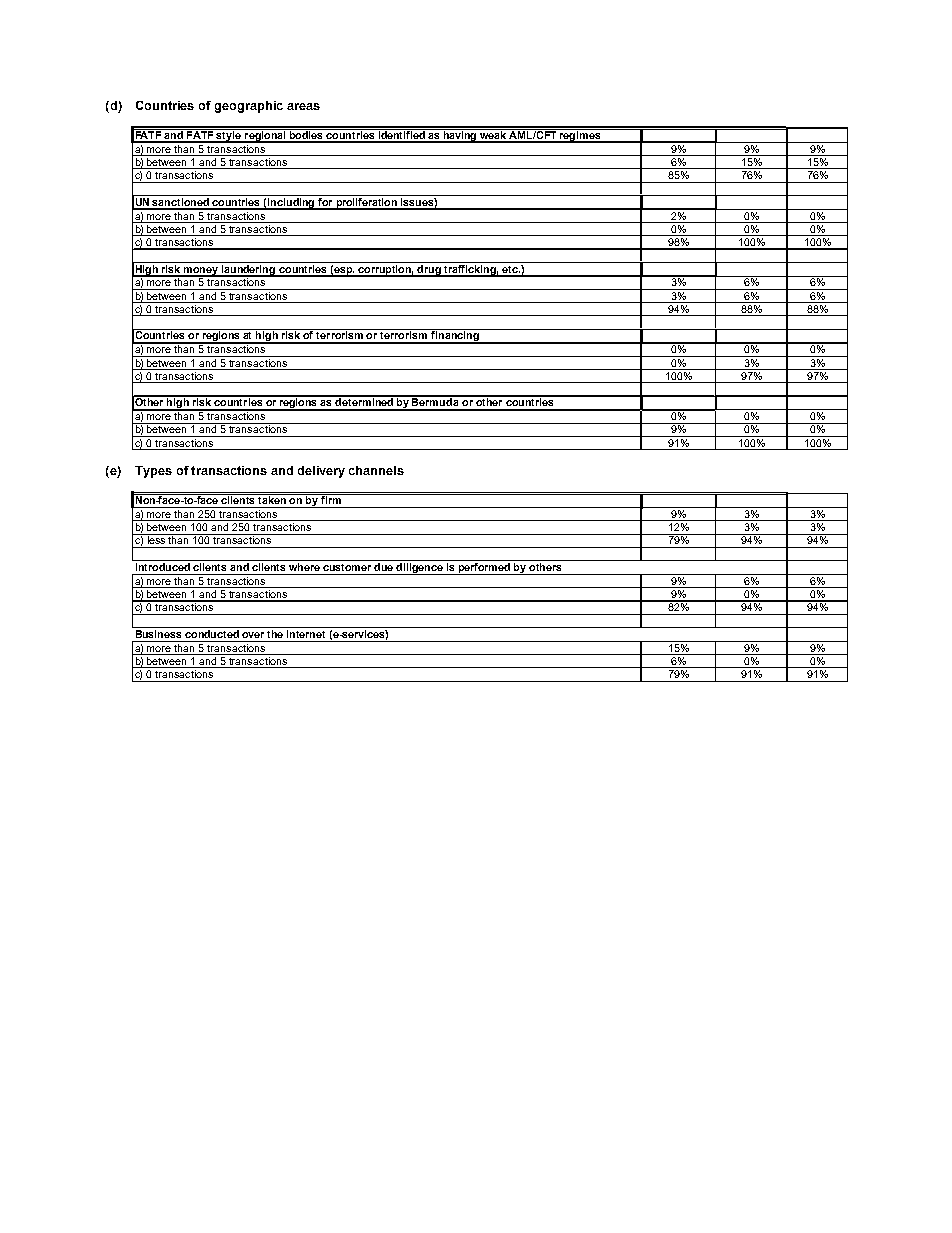  Describe the element at coordinates (153, 472) in the page. I see `Types` at that location.
